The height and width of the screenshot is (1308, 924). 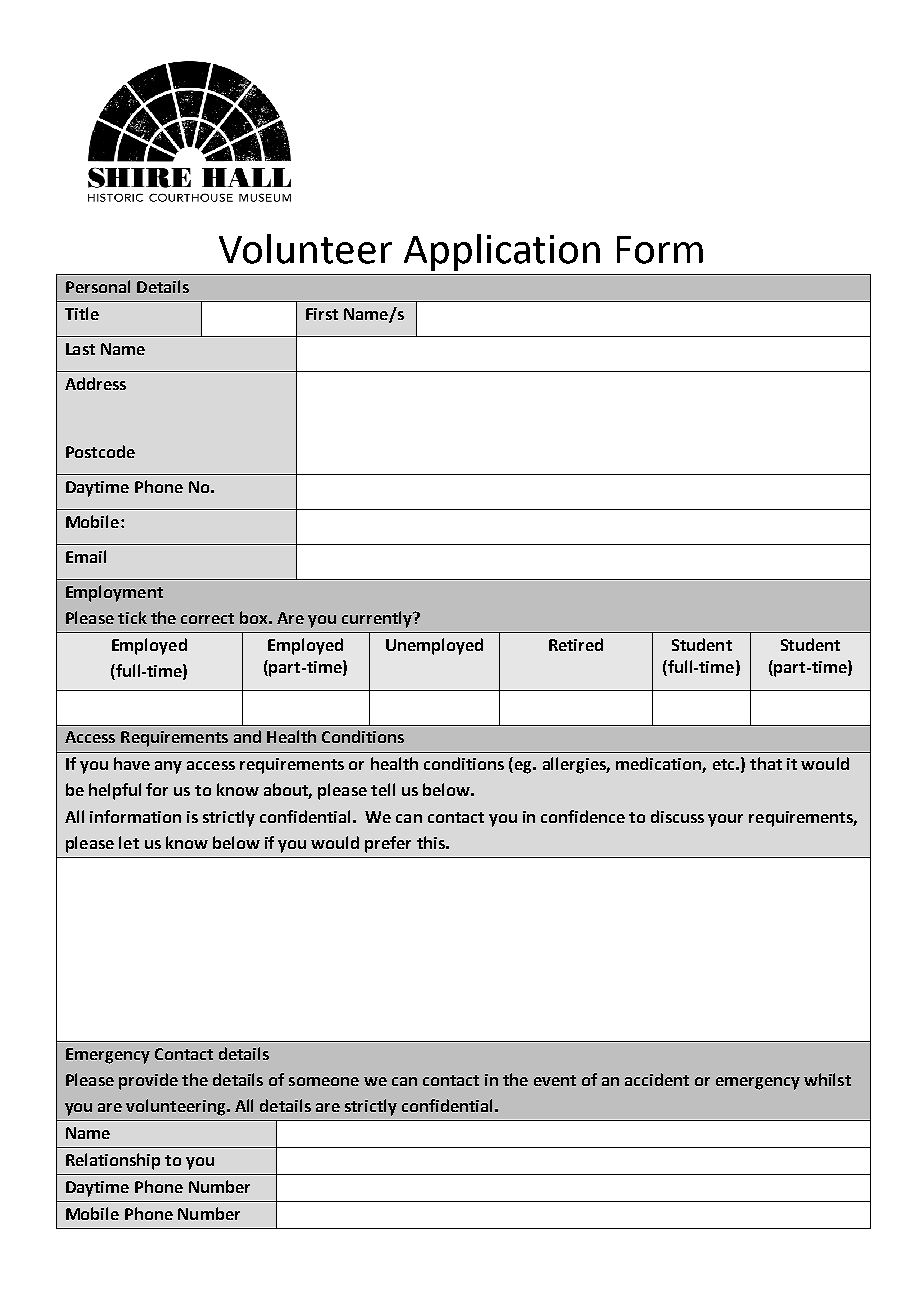 What do you see at coordinates (129, 842) in the screenshot?
I see `let` at bounding box center [129, 842].
